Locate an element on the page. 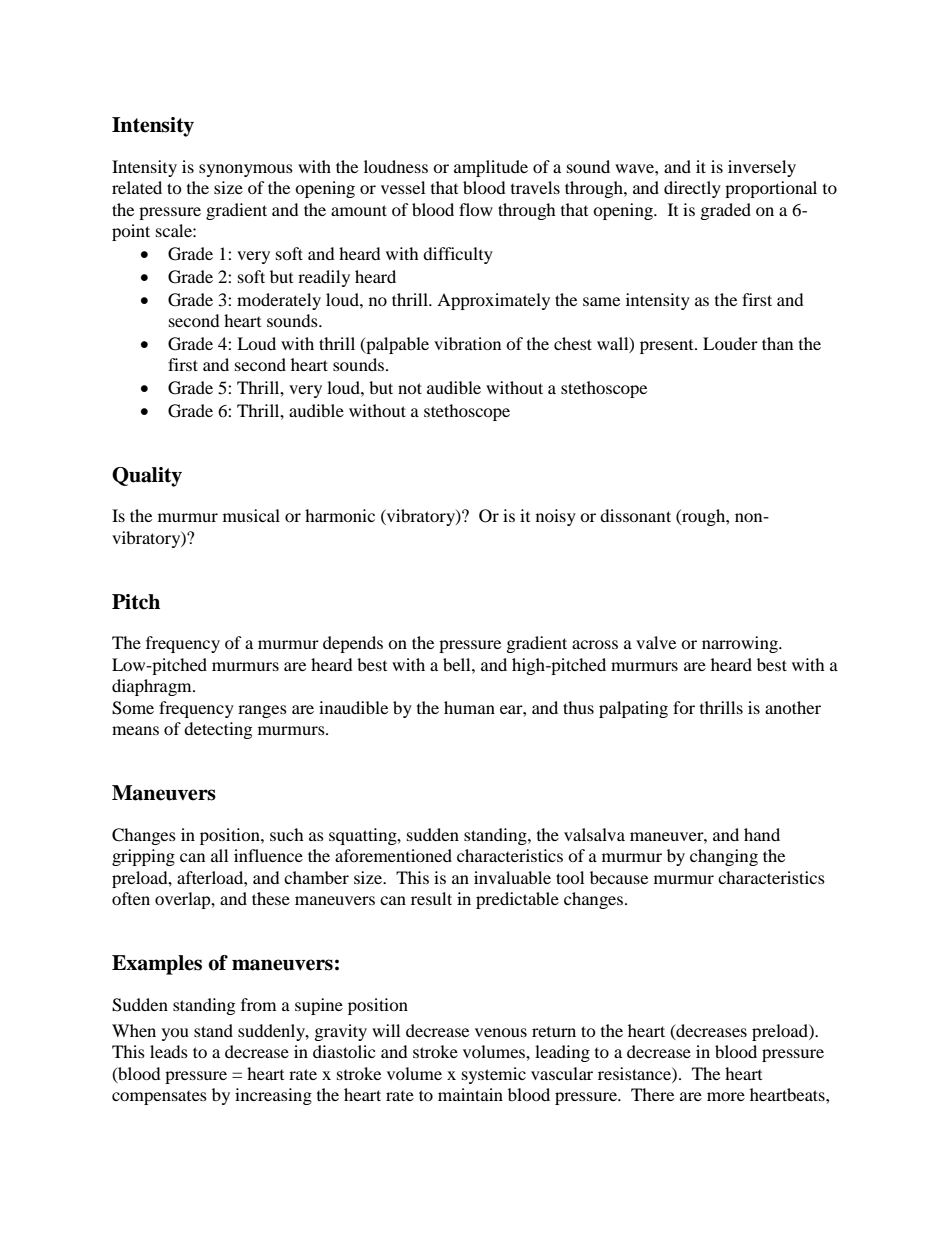 This document has width=952, height=1233. synonymous is located at coordinates (246, 170).
